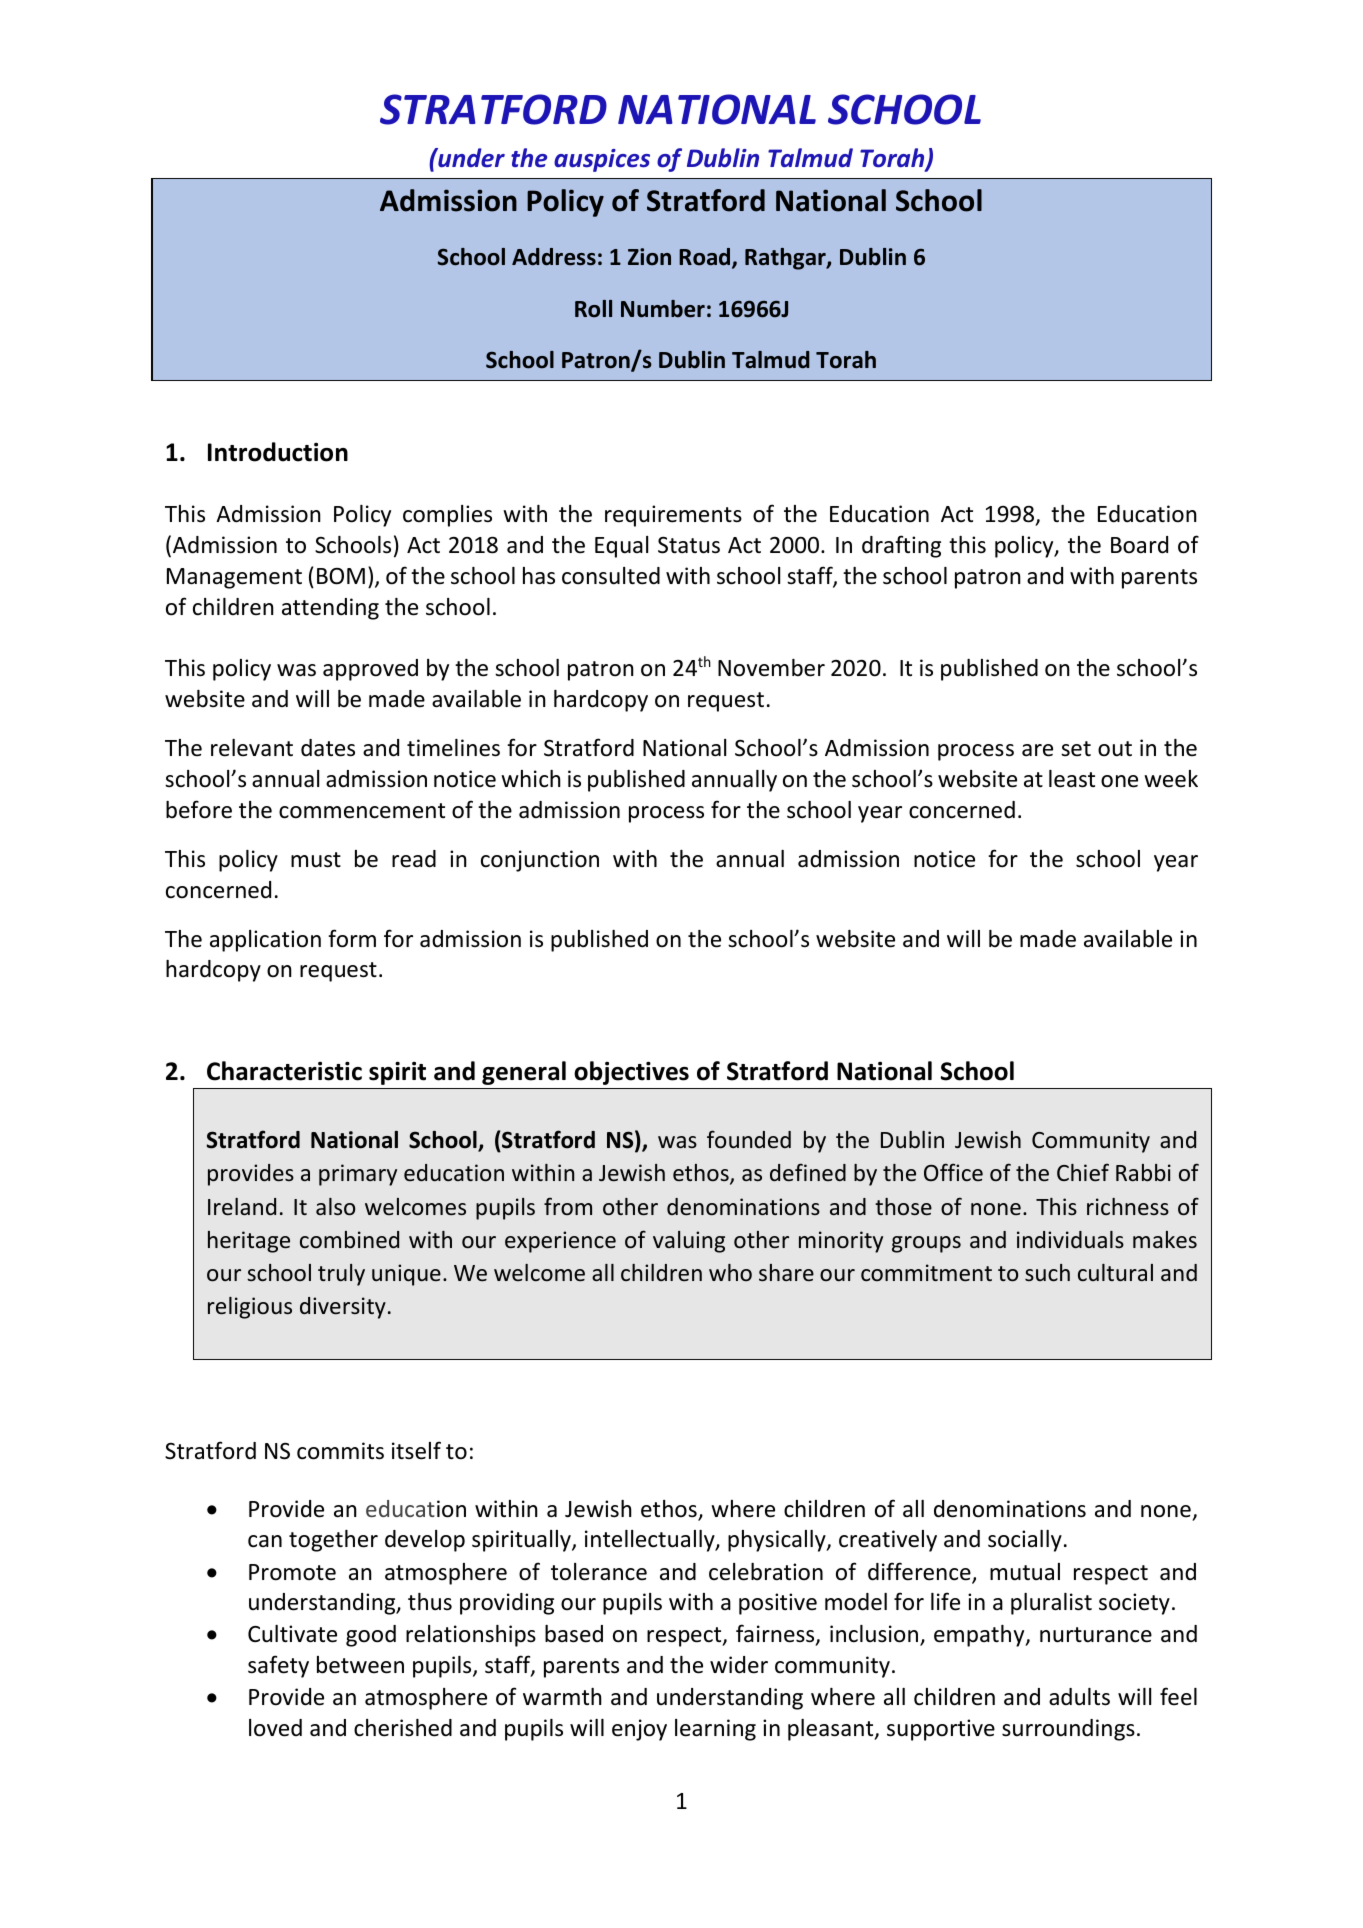  Describe the element at coordinates (1072, 779) in the image. I see `least` at that location.
